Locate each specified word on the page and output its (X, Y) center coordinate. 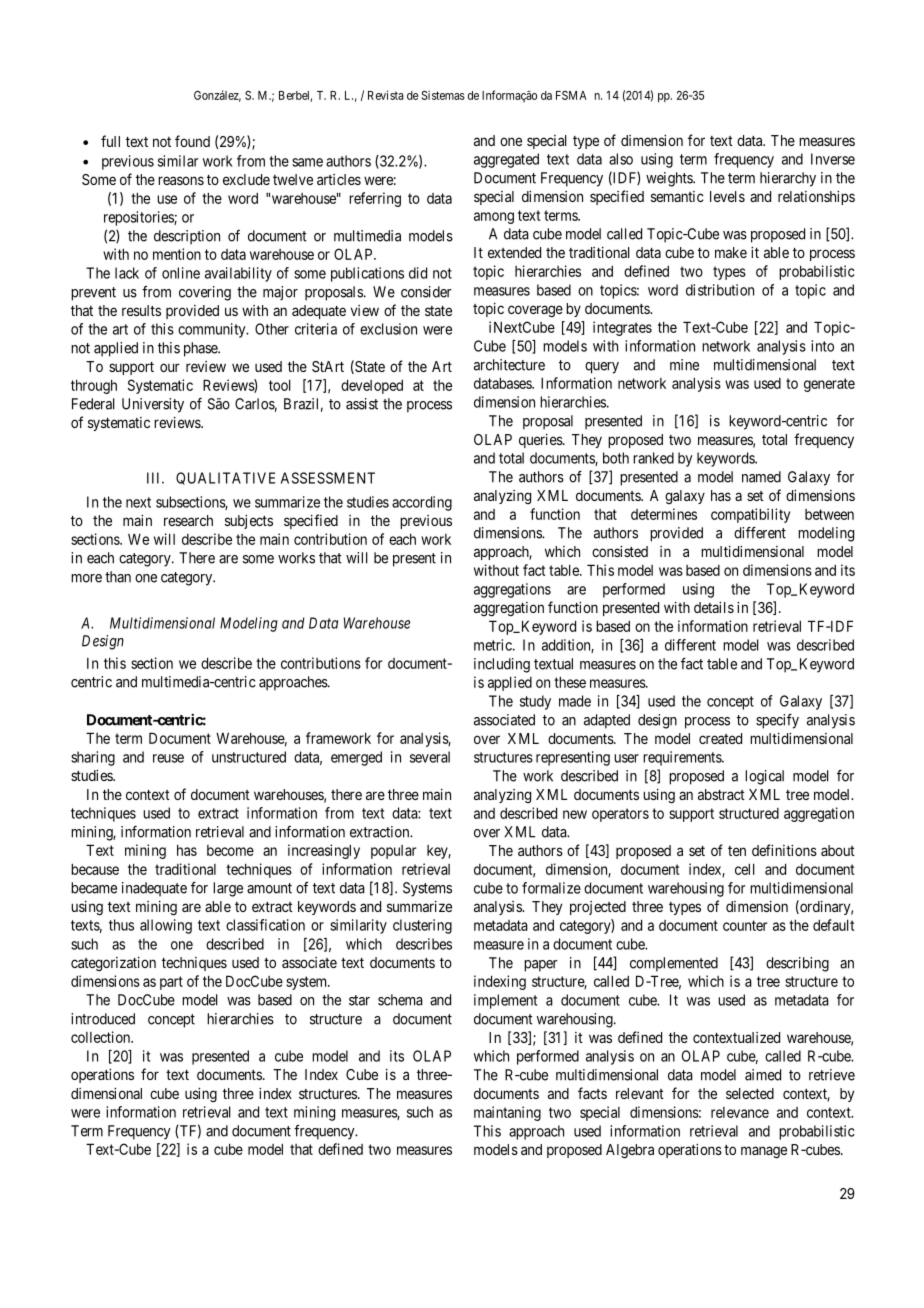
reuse (168, 758)
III (155, 478)
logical (764, 777)
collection (102, 1037)
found (192, 141)
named (761, 477)
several (430, 757)
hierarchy (788, 179)
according (422, 503)
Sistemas (443, 95)
